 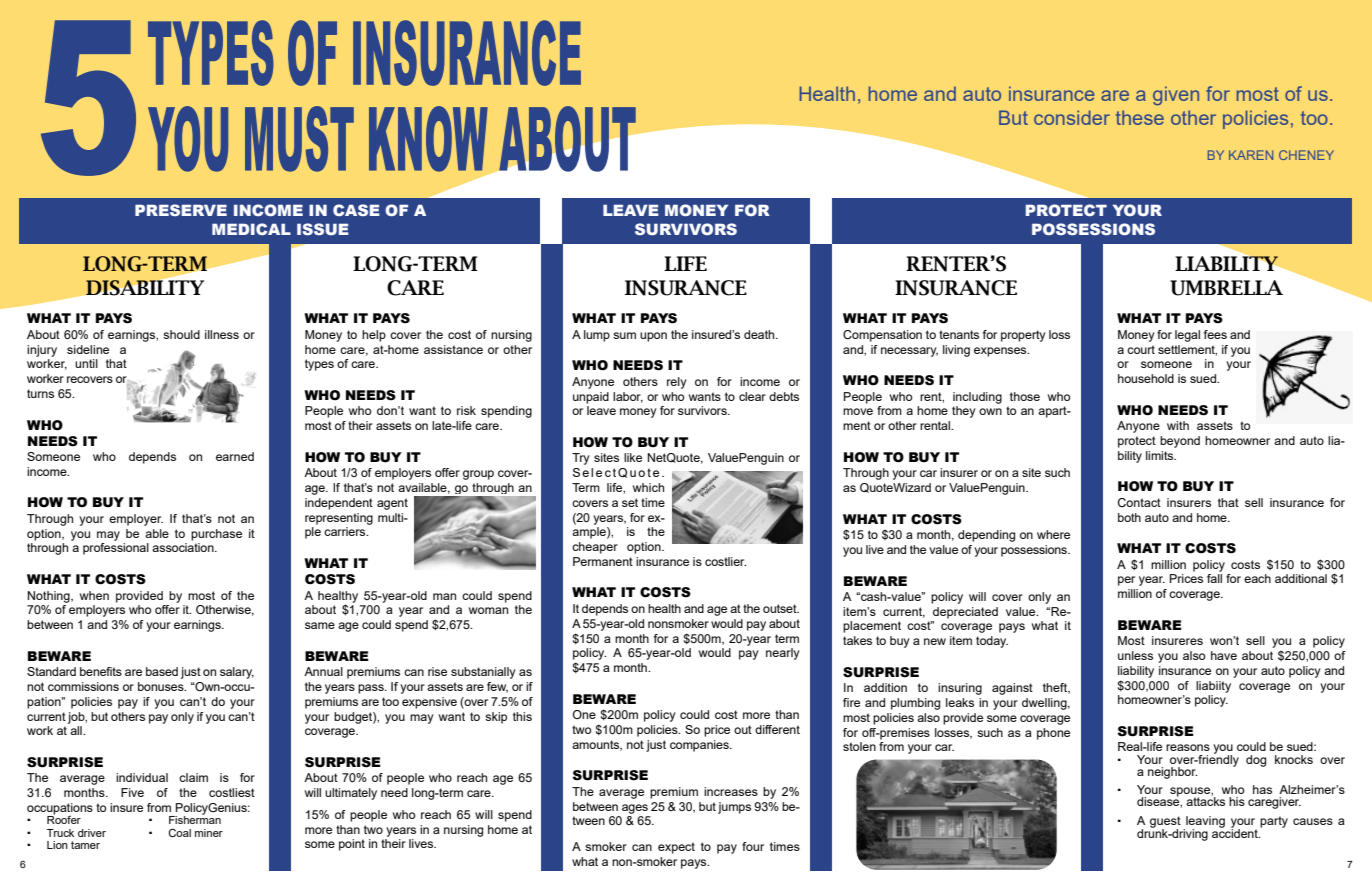 What do you see at coordinates (1140, 117) in the screenshot?
I see `these` at bounding box center [1140, 117].
